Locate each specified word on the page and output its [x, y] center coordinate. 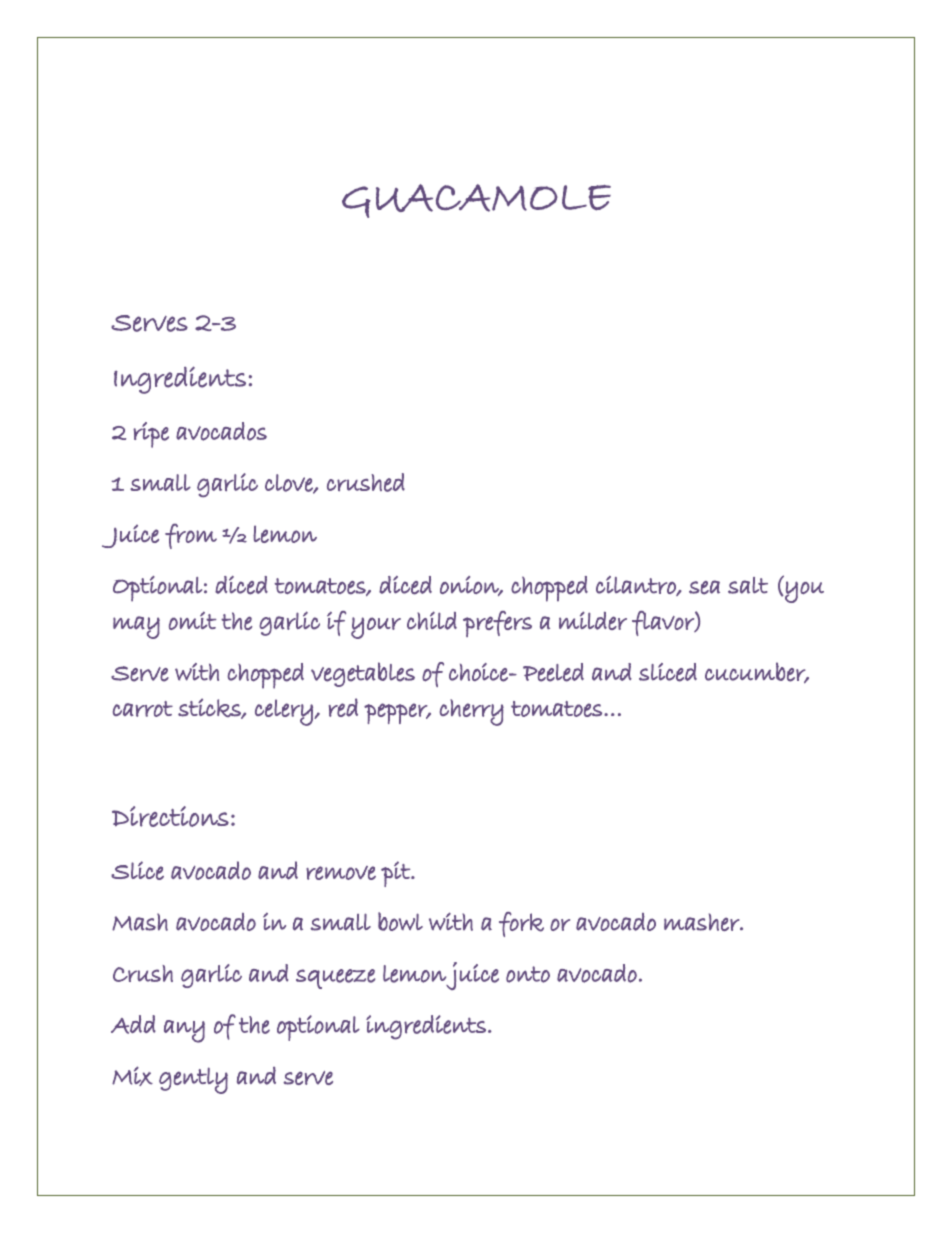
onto [528, 974]
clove [290, 484]
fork [521, 924]
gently [193, 1080]
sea [704, 587]
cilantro [637, 586]
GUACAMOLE [476, 201]
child [432, 620]
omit [193, 620]
